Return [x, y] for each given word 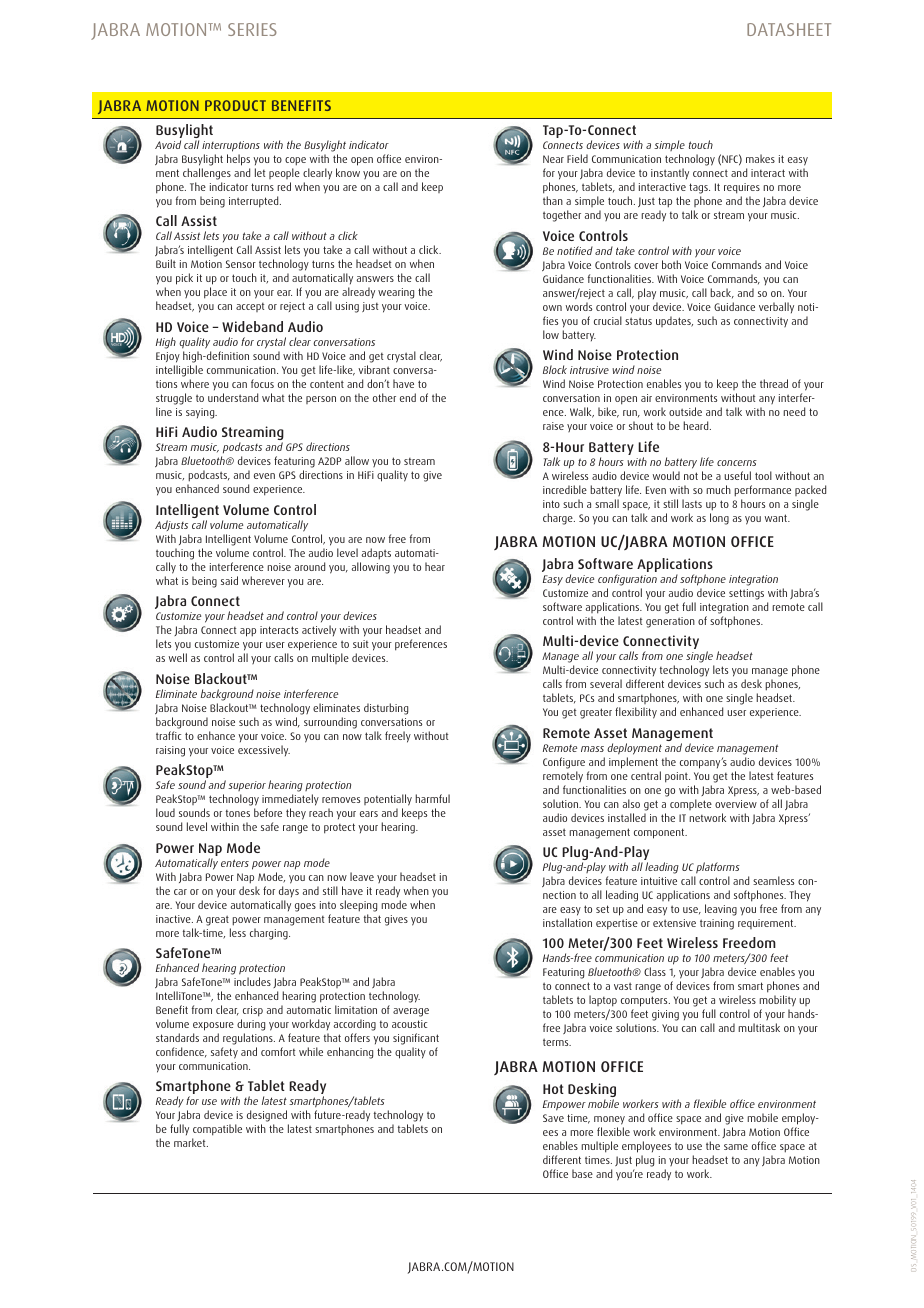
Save [553, 1118]
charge [559, 519]
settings [746, 594]
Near [553, 159]
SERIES [252, 29]
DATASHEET [789, 29]
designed [268, 1117]
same [736, 1147]
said [229, 580]
